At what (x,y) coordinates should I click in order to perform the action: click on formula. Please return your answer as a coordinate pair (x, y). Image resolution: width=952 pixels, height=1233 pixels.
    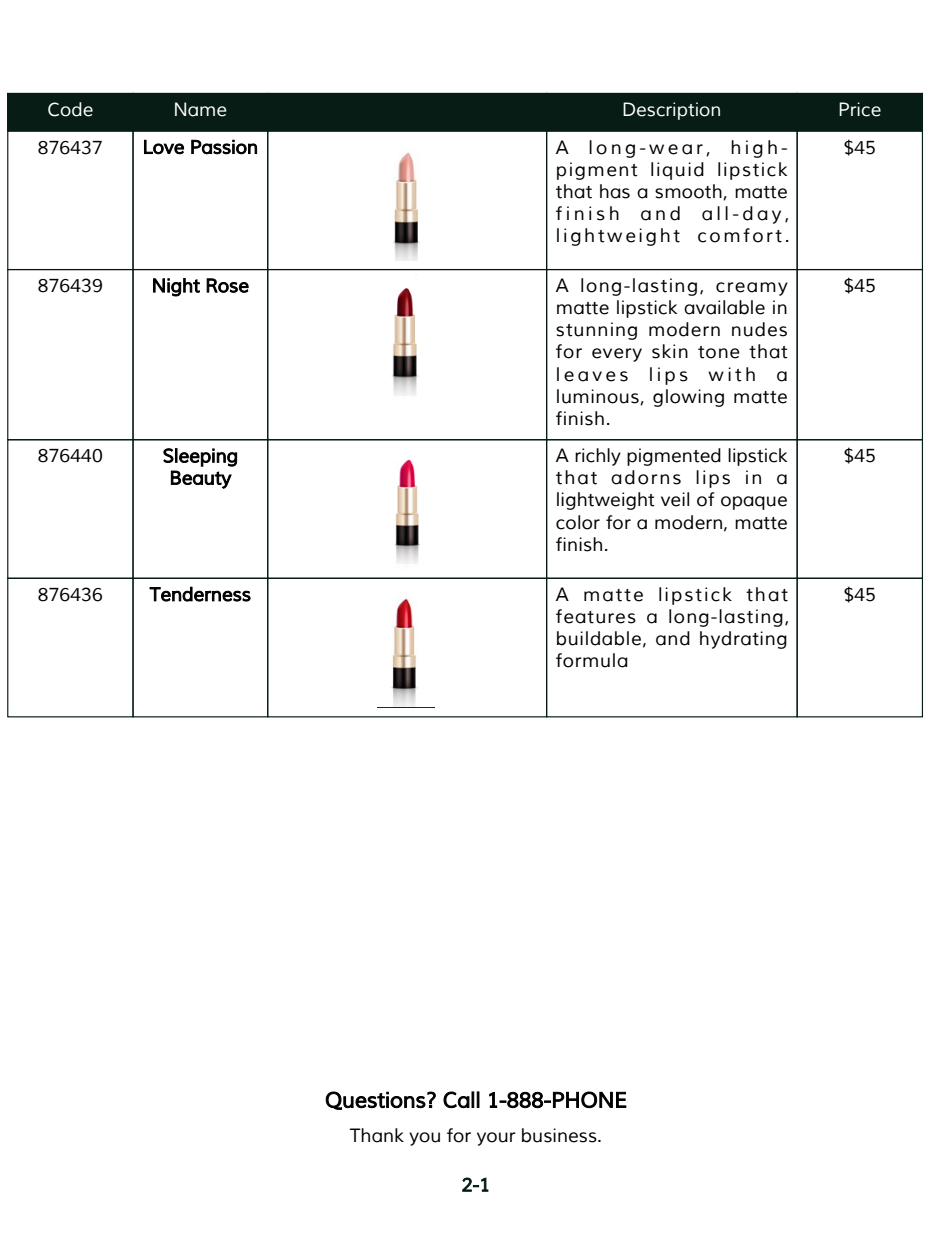
    Looking at the image, I should click on (592, 660).
